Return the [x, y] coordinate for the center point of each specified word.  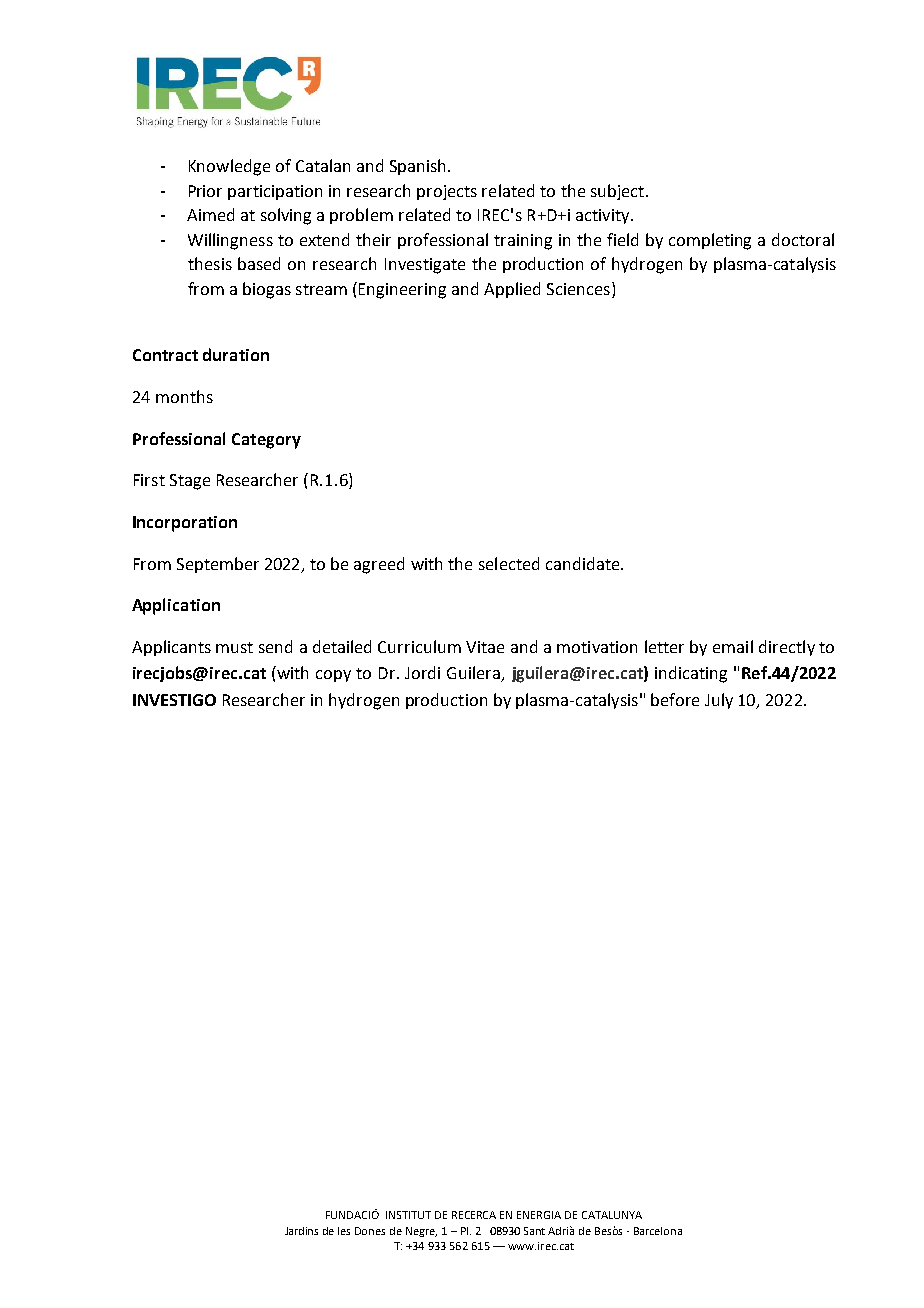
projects [447, 192]
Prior [205, 191]
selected [509, 563]
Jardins [301, 1231]
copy [333, 676]
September [218, 565]
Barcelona [658, 1231]
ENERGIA [539, 1215]
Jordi [422, 672]
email [733, 646]
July [719, 701]
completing [710, 241]
